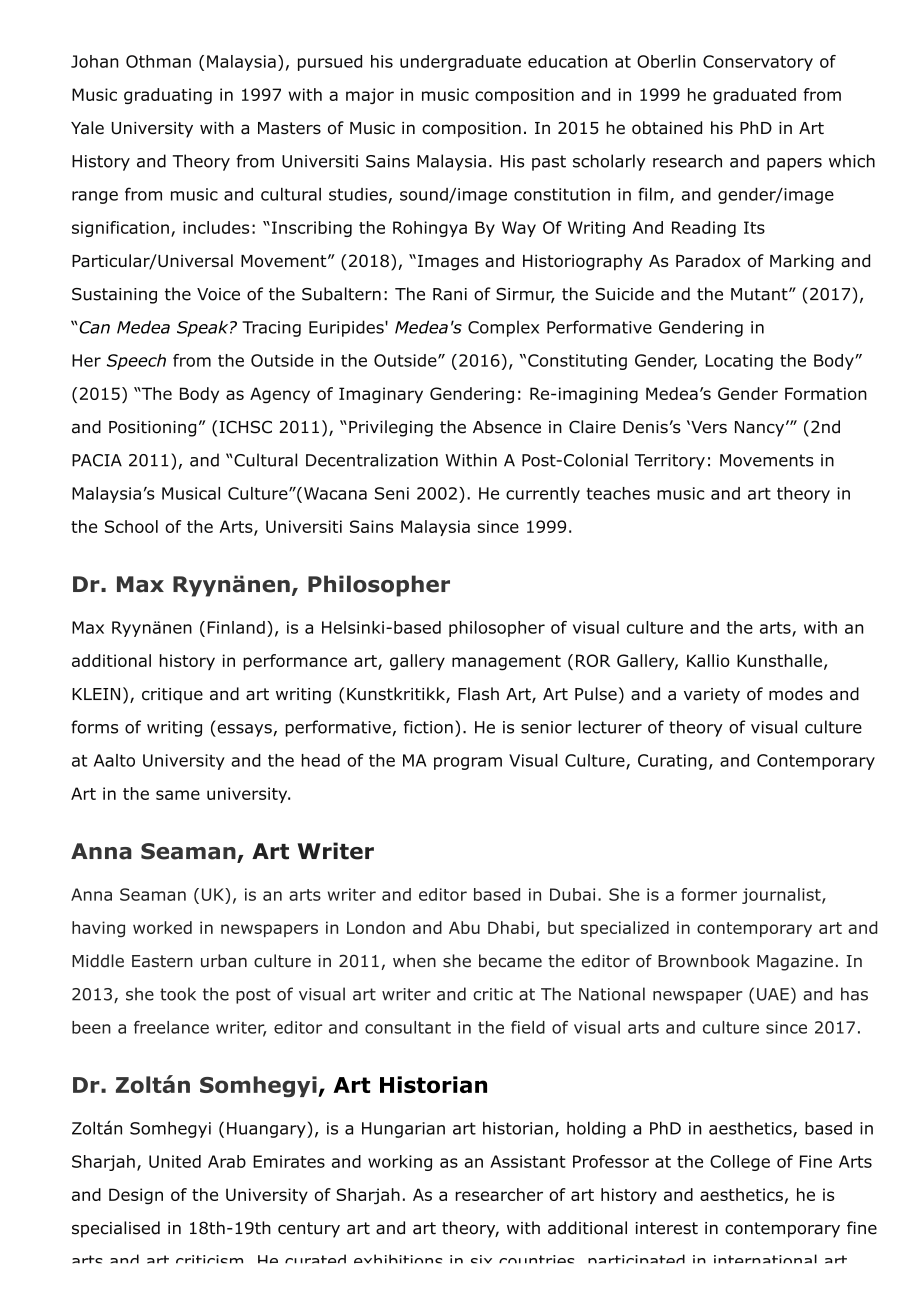 The image size is (924, 1308). I want to click on currently, so click(543, 495).
